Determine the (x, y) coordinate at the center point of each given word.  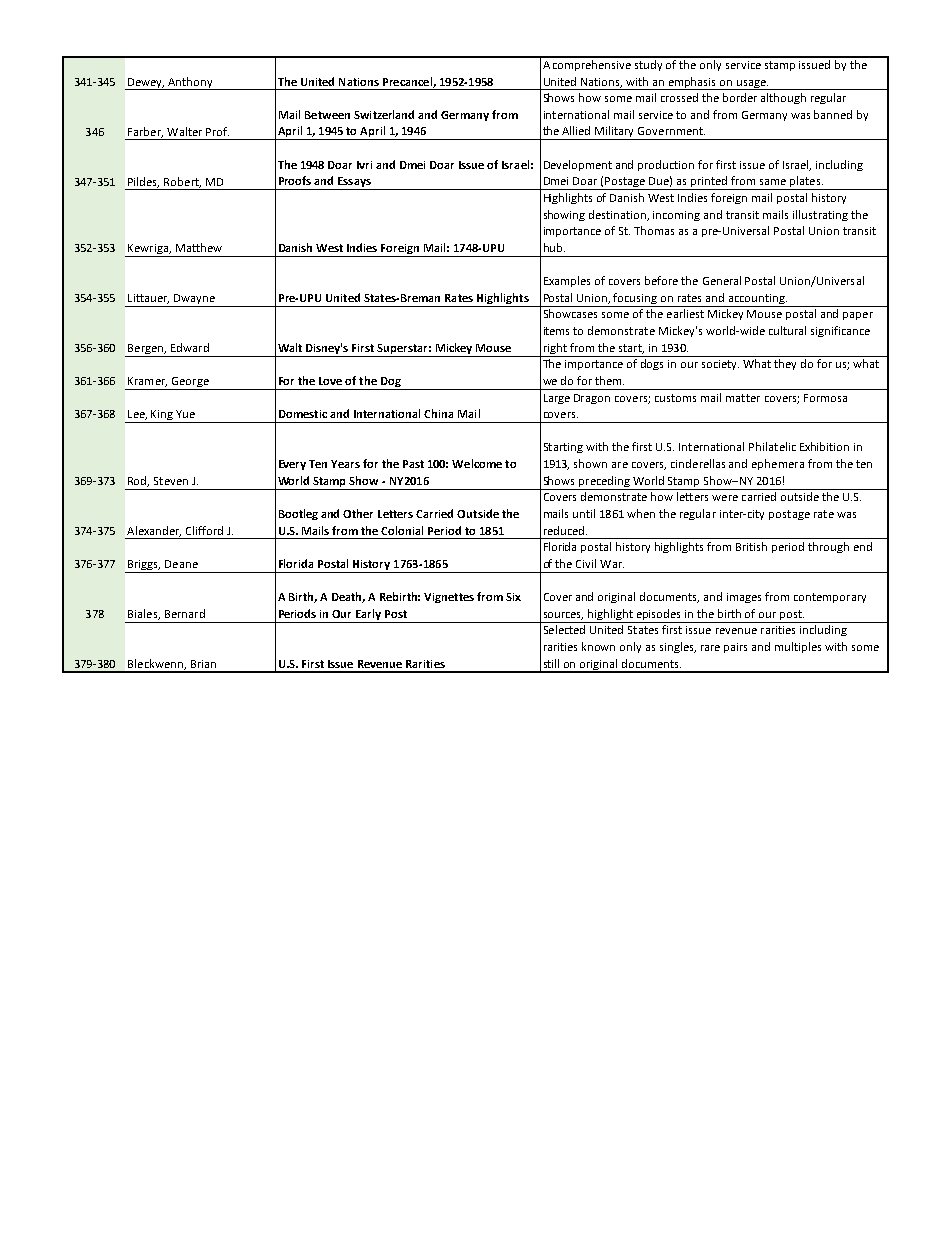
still (551, 663)
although (783, 98)
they (785, 364)
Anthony (191, 83)
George (190, 383)
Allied (576, 130)
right (555, 348)
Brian (203, 664)
